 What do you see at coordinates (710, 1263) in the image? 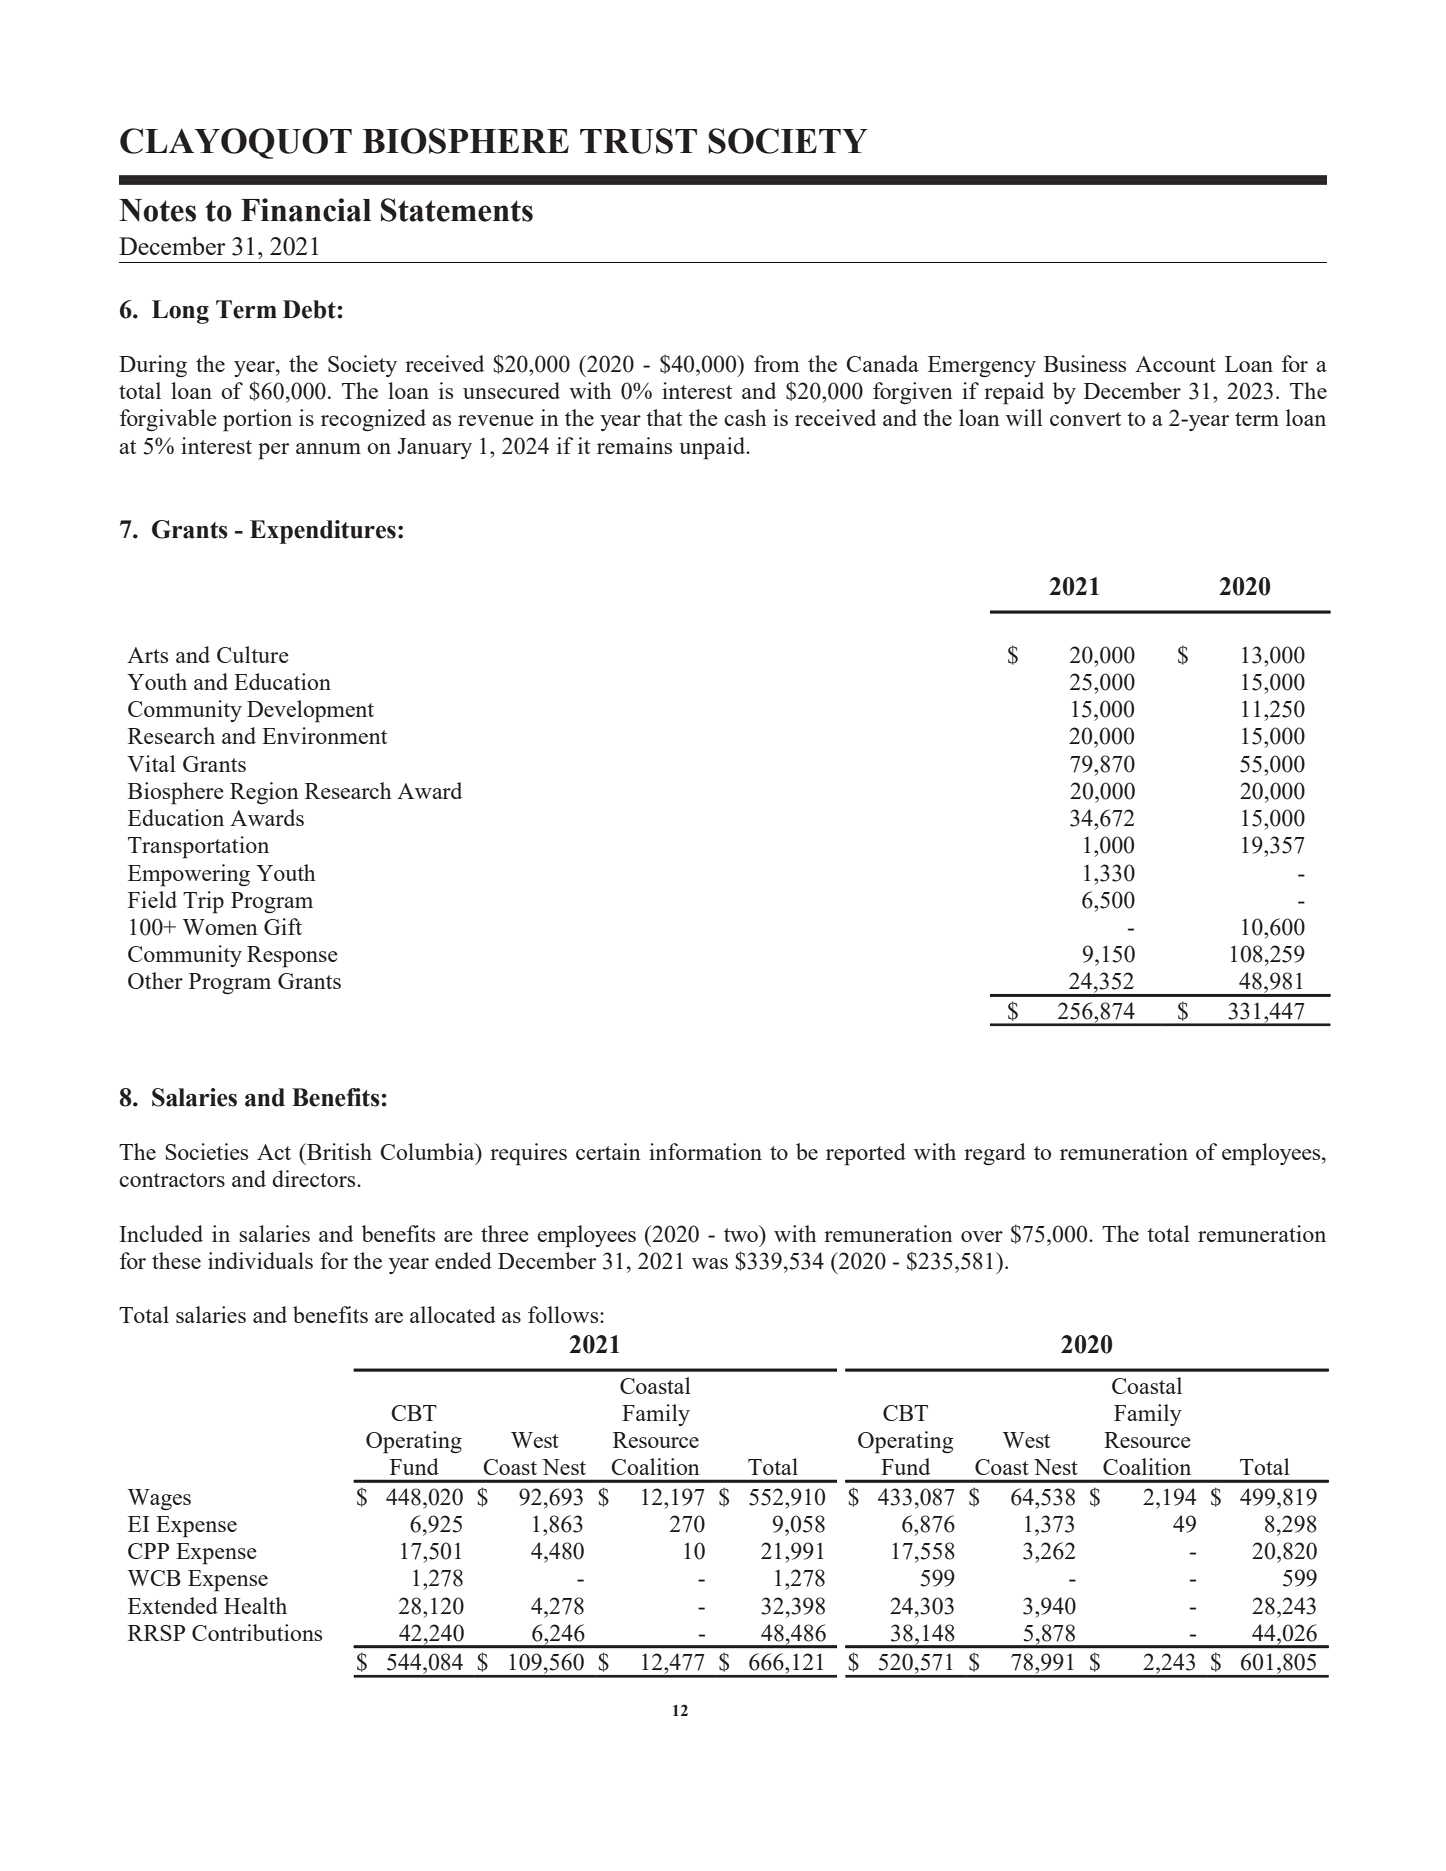
I see `was` at bounding box center [710, 1263].
